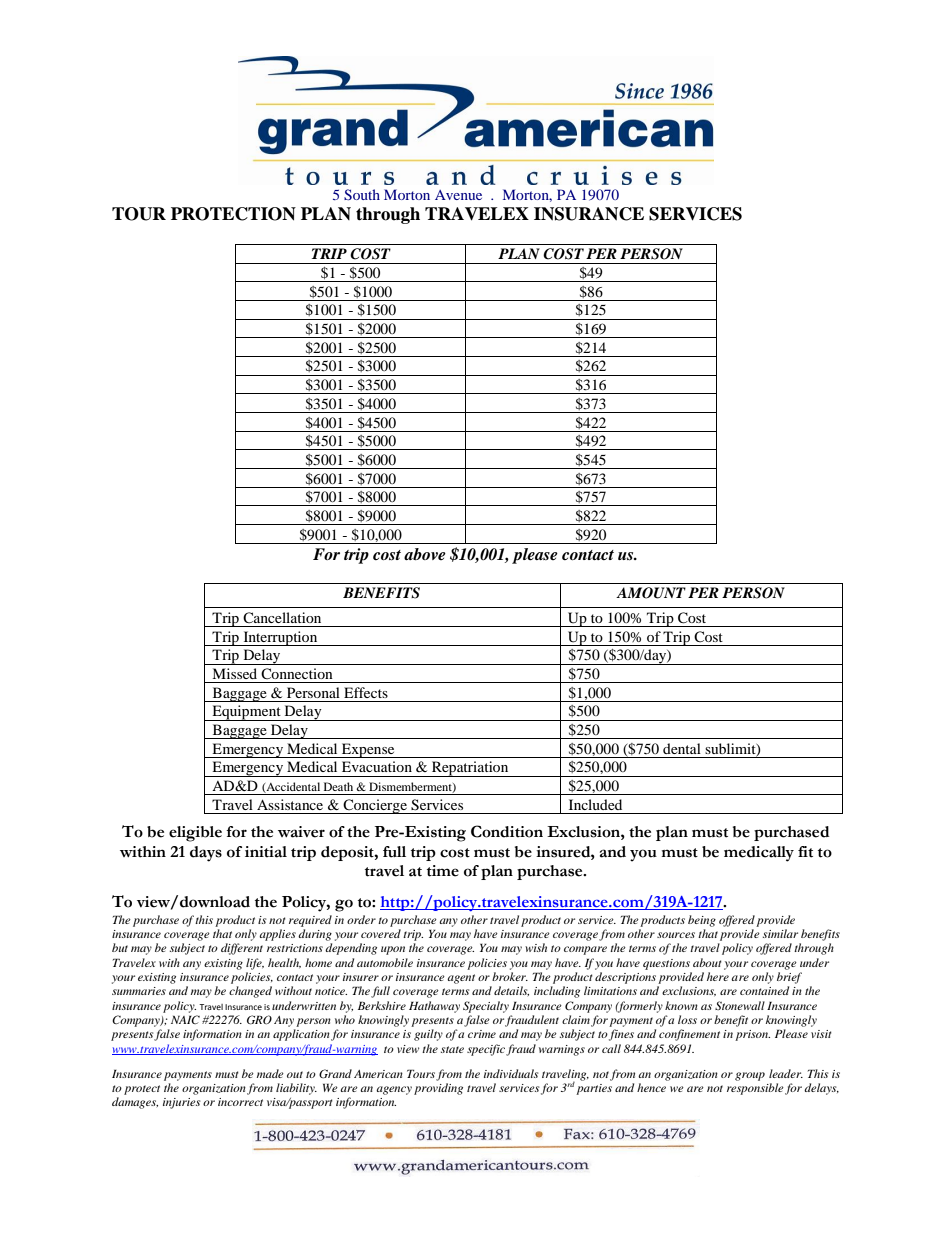 This document has width=952, height=1233. What do you see at coordinates (366, 692) in the document?
I see `Effects` at bounding box center [366, 692].
